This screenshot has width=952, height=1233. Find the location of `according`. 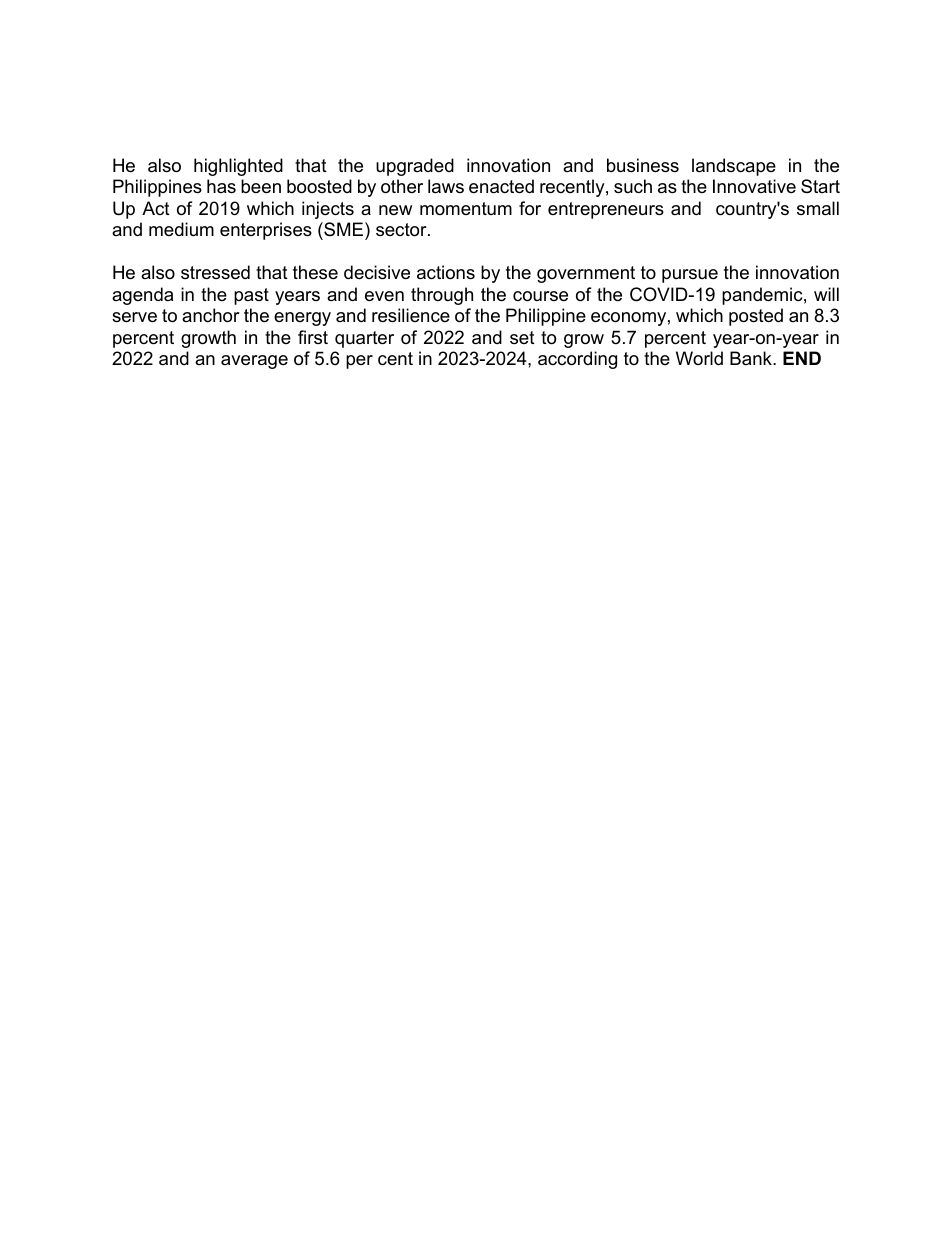

according is located at coordinates (577, 360).
